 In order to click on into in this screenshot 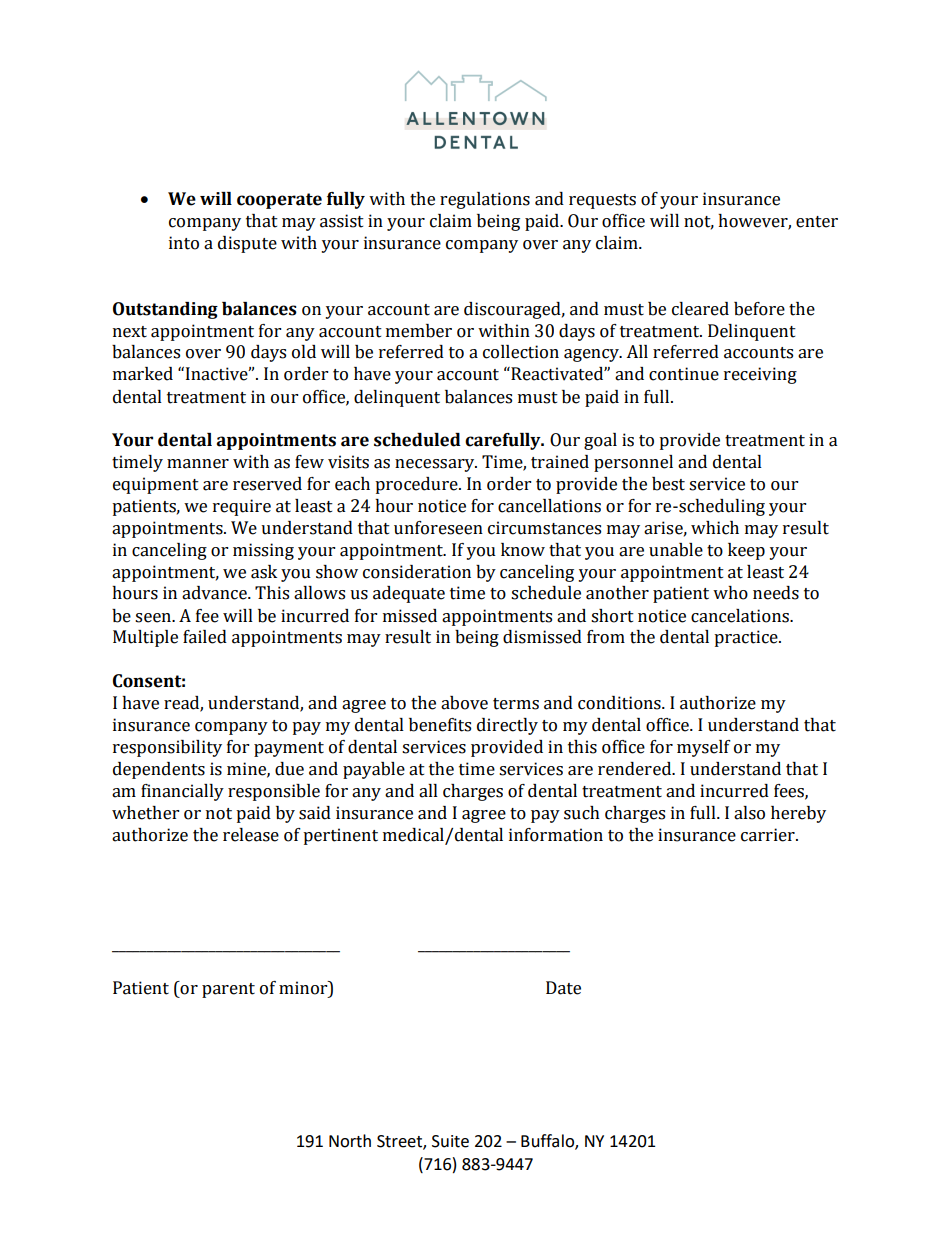, I will do `click(184, 243)`.
